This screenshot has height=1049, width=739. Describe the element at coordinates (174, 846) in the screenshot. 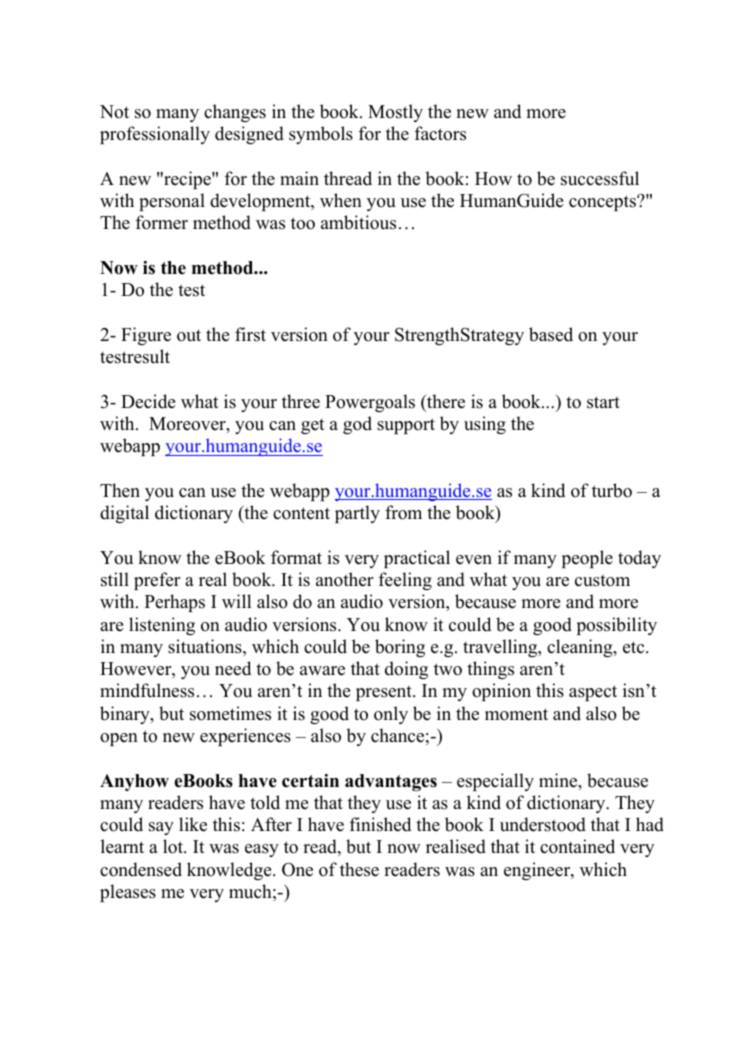

I see `lot` at that location.
